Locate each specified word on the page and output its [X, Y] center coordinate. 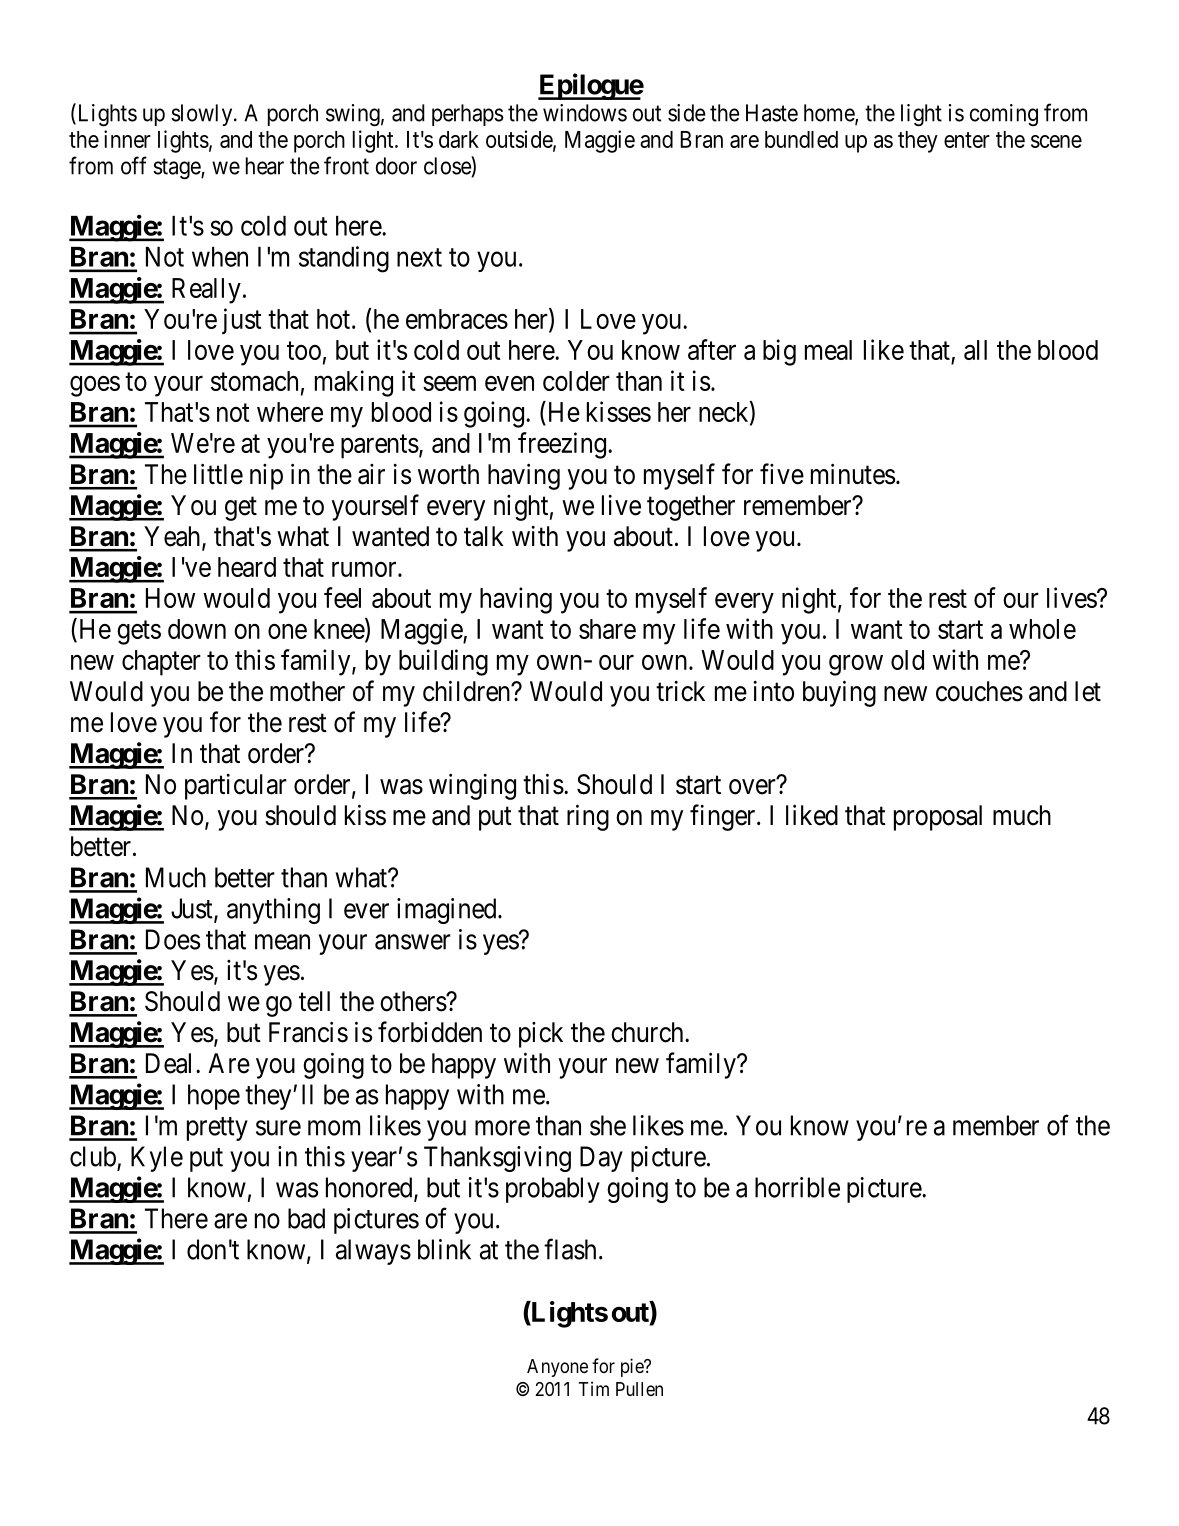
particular [236, 787]
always [373, 1252]
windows [585, 113]
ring [588, 817]
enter [967, 140]
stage [177, 169]
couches [979, 691]
